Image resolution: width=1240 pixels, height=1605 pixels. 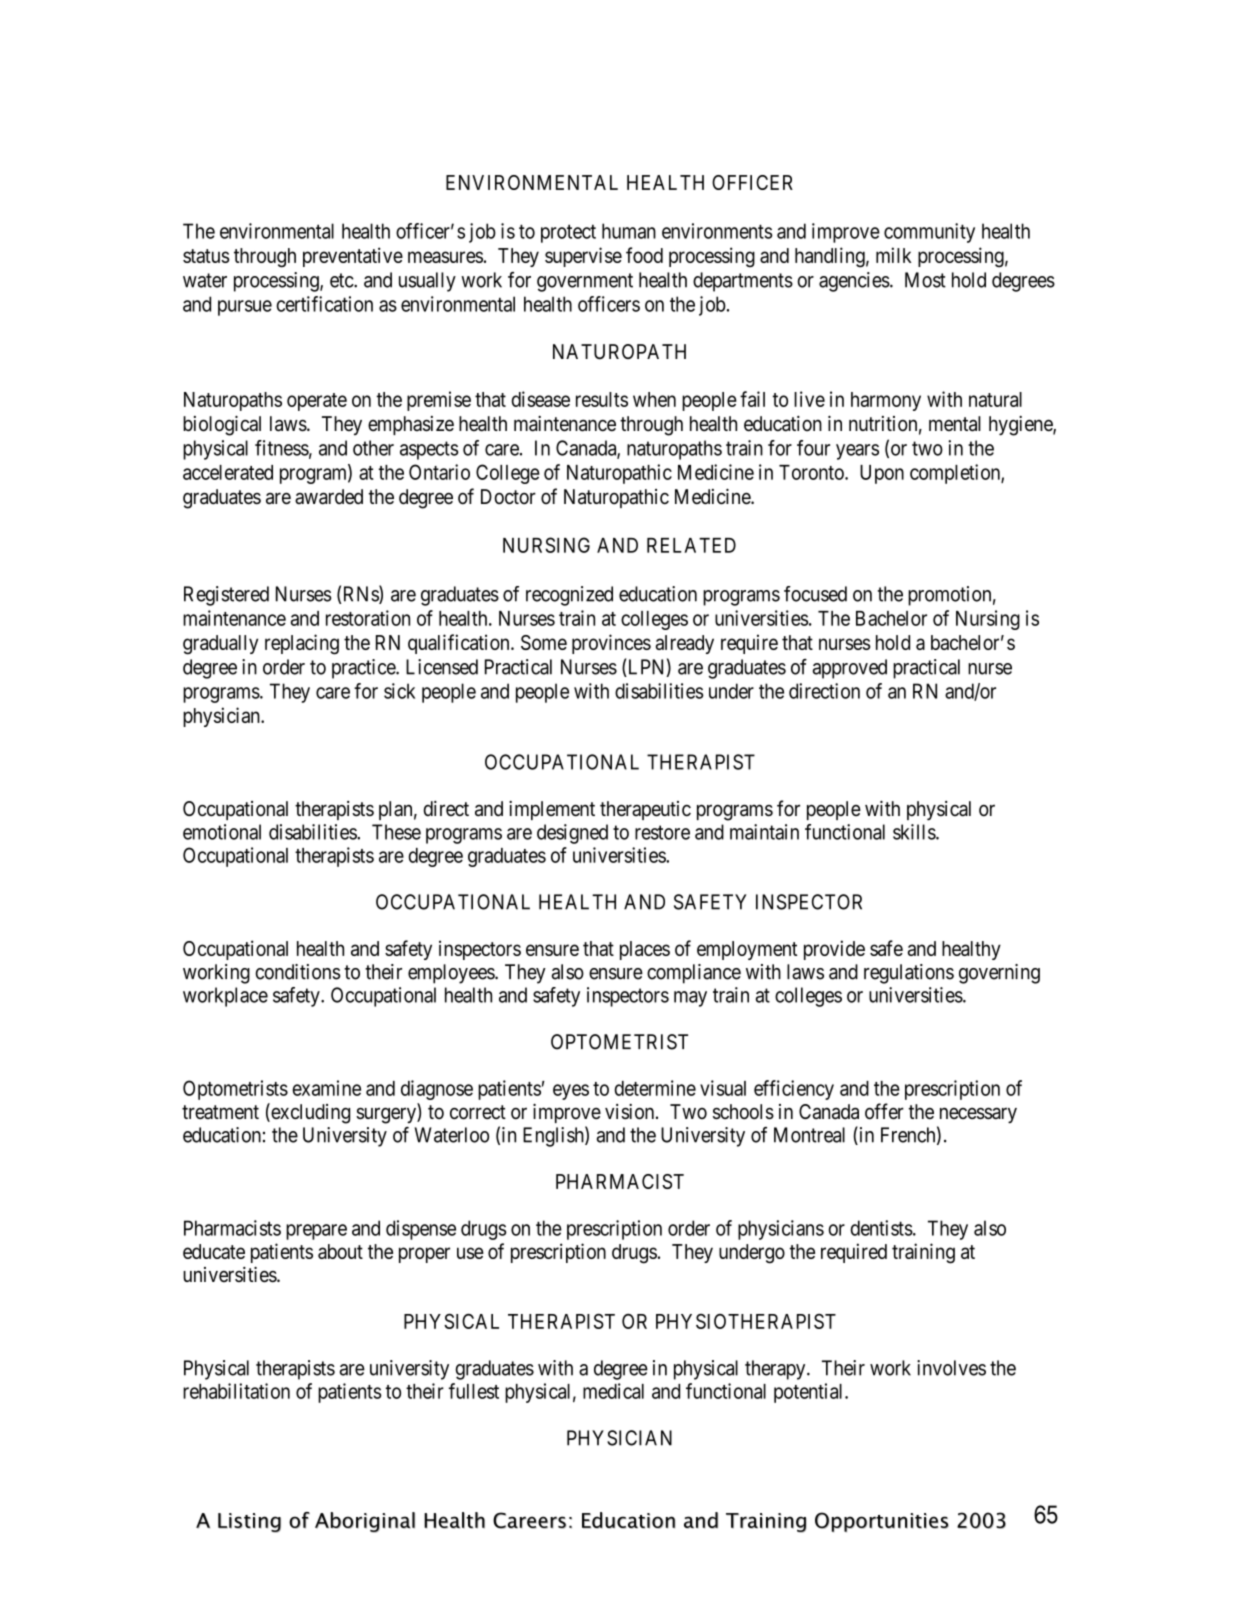 What do you see at coordinates (222, 832) in the screenshot?
I see `emotional` at bounding box center [222, 832].
